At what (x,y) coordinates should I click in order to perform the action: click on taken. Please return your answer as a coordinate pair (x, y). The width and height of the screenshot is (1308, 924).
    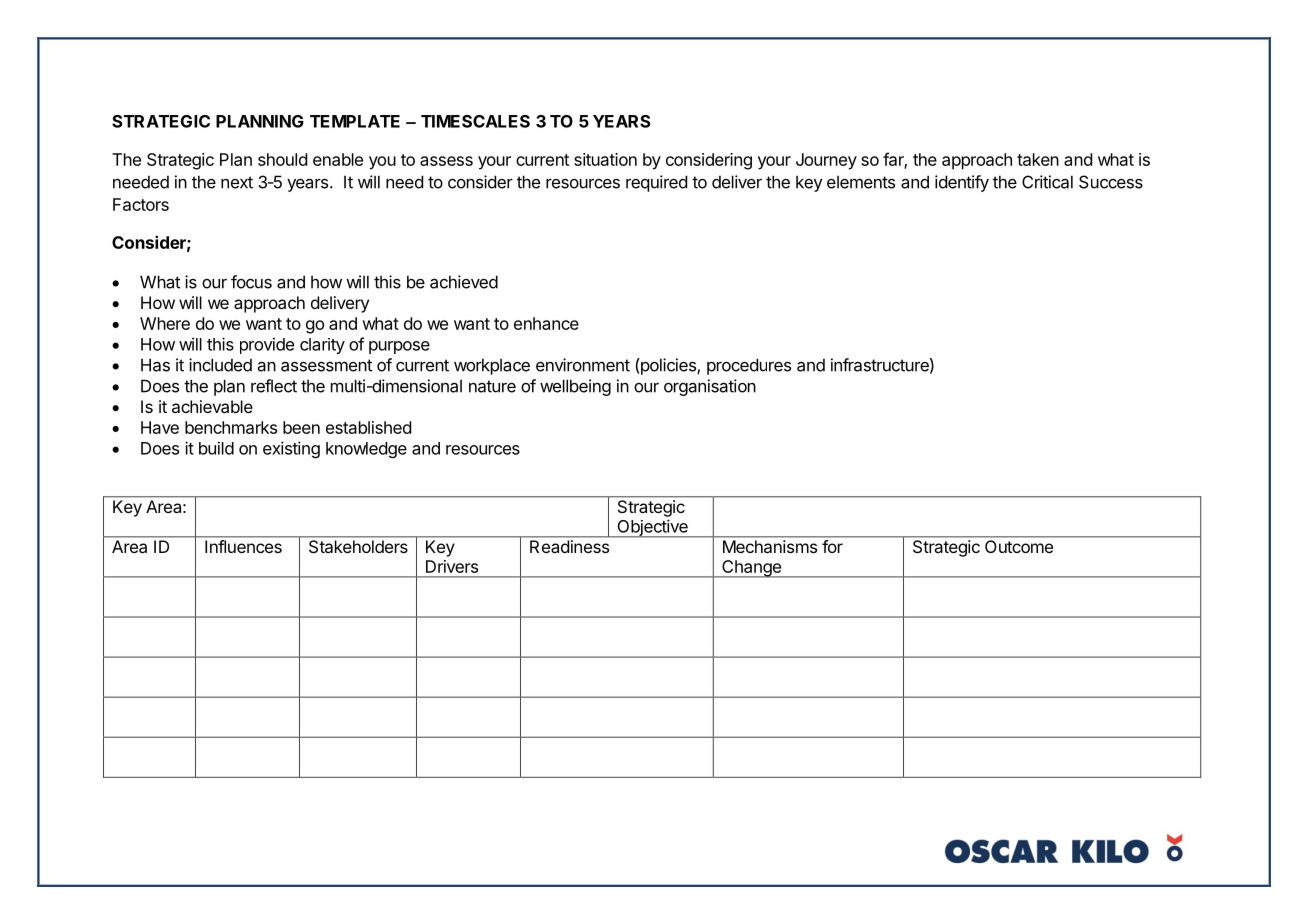
    Looking at the image, I should click on (1038, 159).
